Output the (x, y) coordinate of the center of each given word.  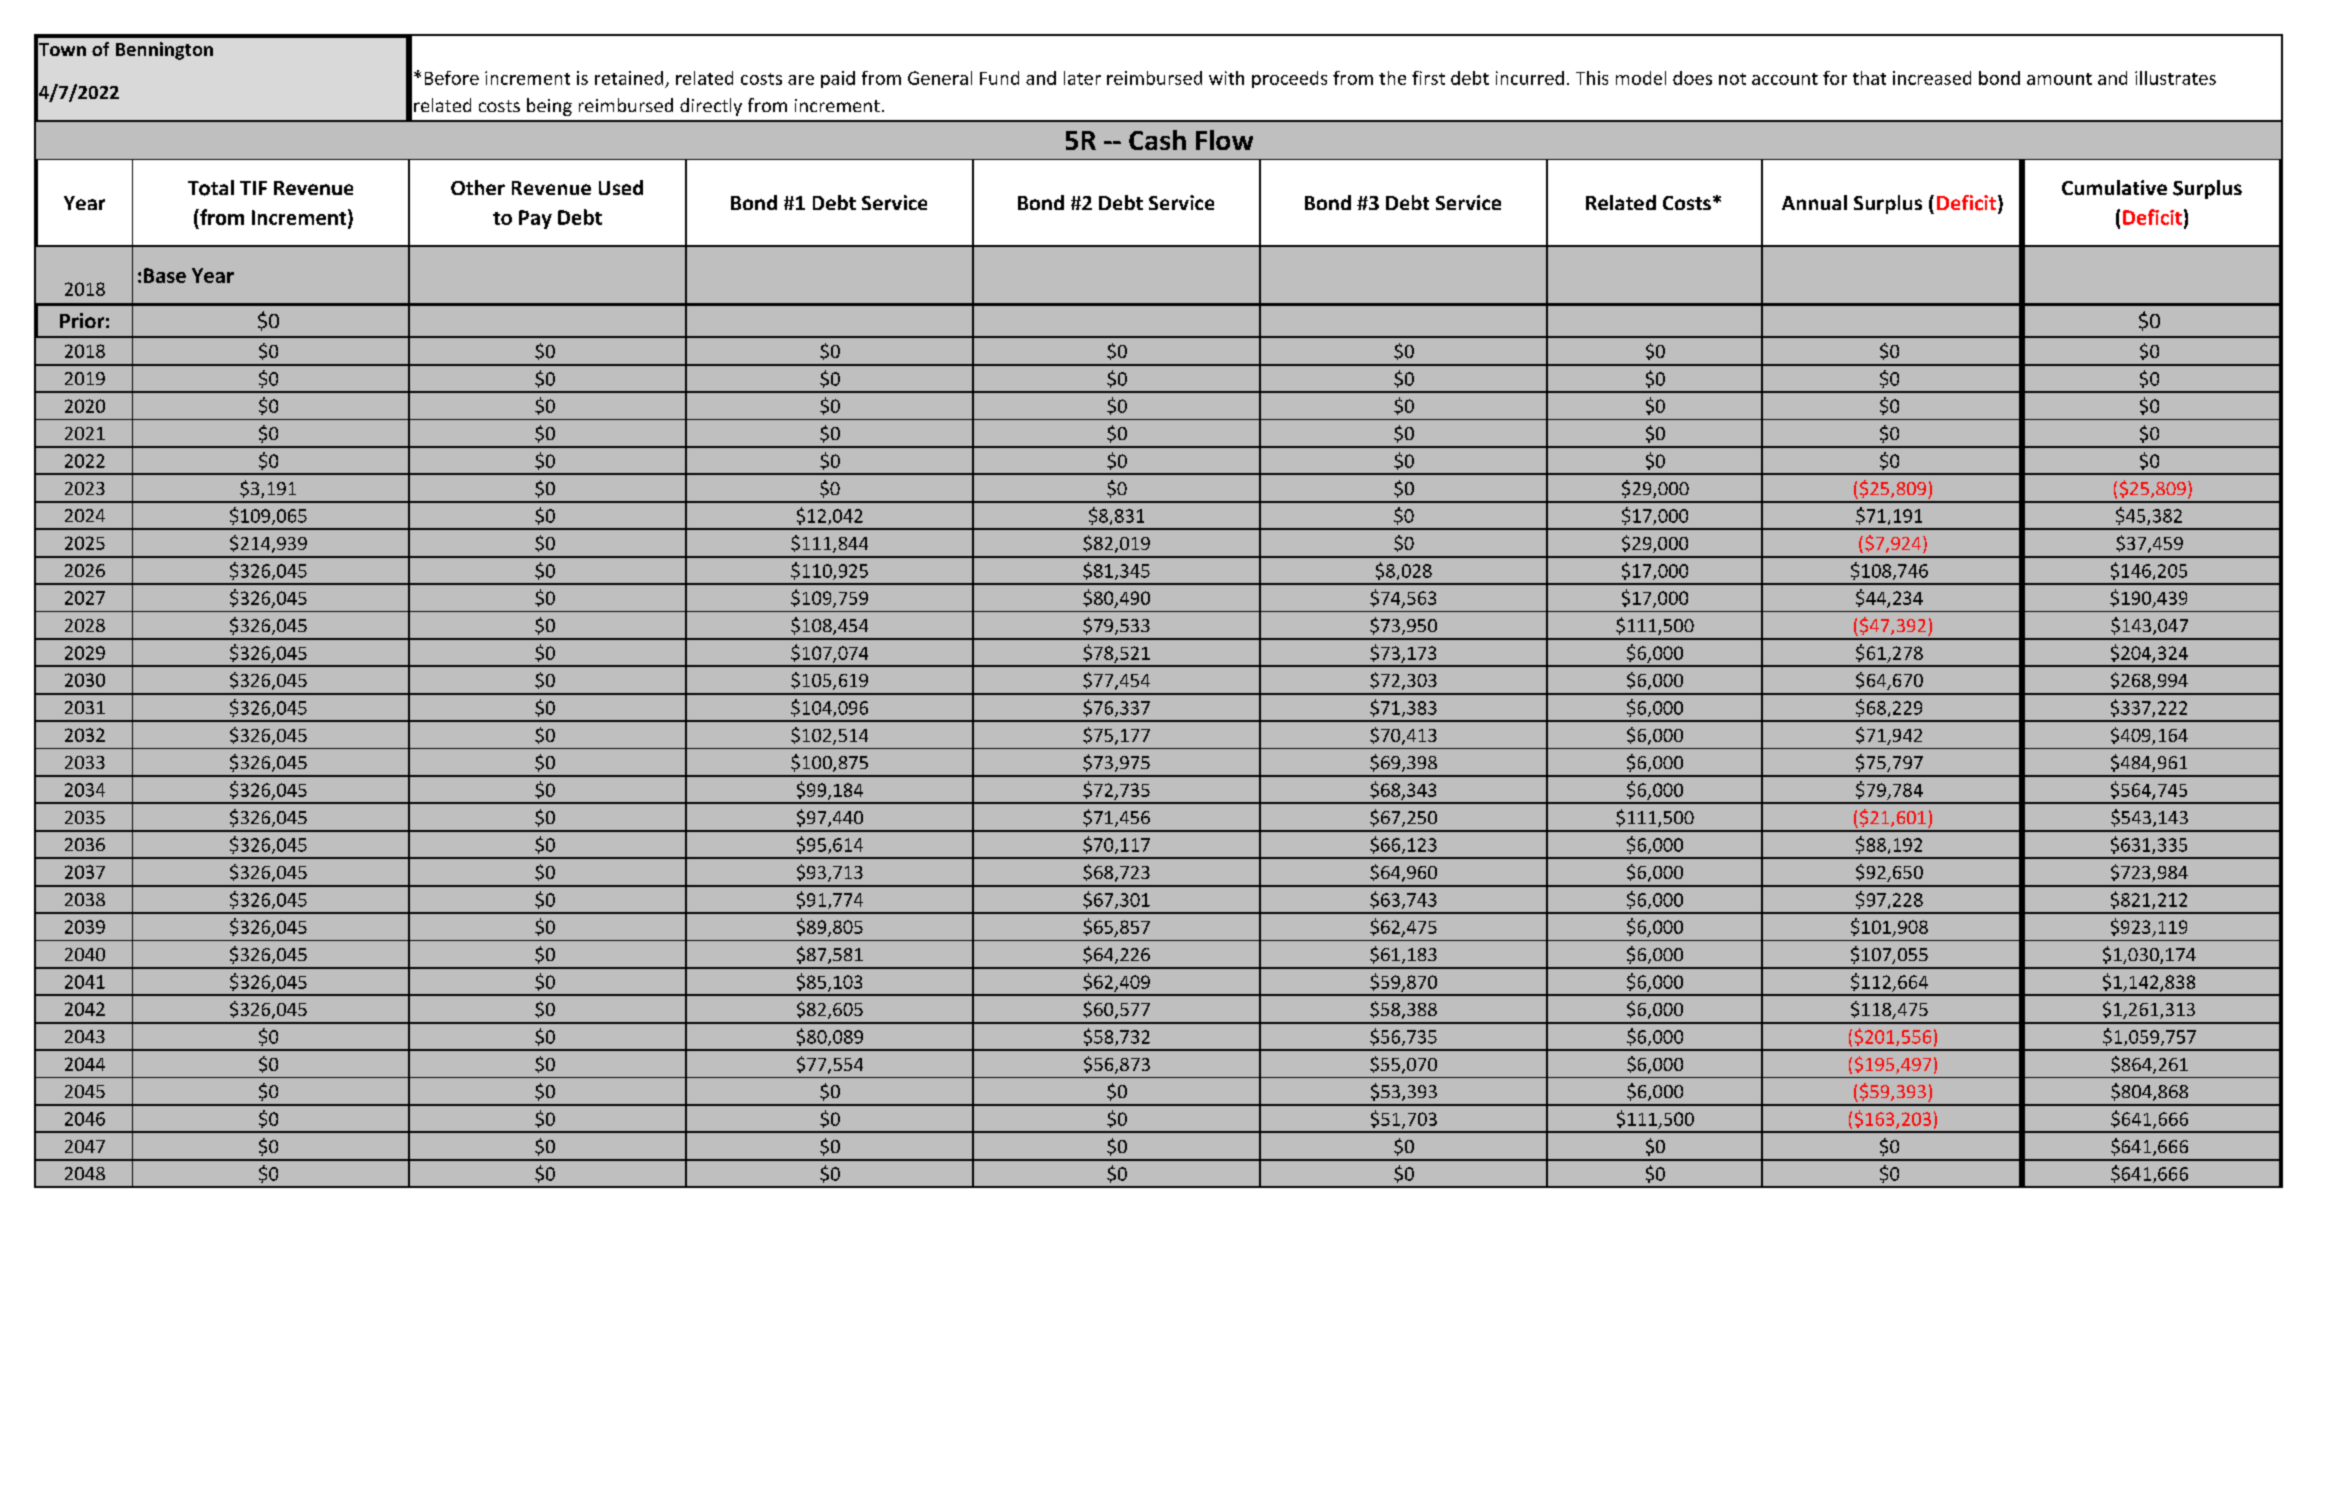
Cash (1157, 140)
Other (478, 187)
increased (1932, 78)
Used (621, 187)
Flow (1224, 140)
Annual (1814, 202)
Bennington (164, 51)
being (549, 107)
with (1226, 78)
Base (165, 275)
